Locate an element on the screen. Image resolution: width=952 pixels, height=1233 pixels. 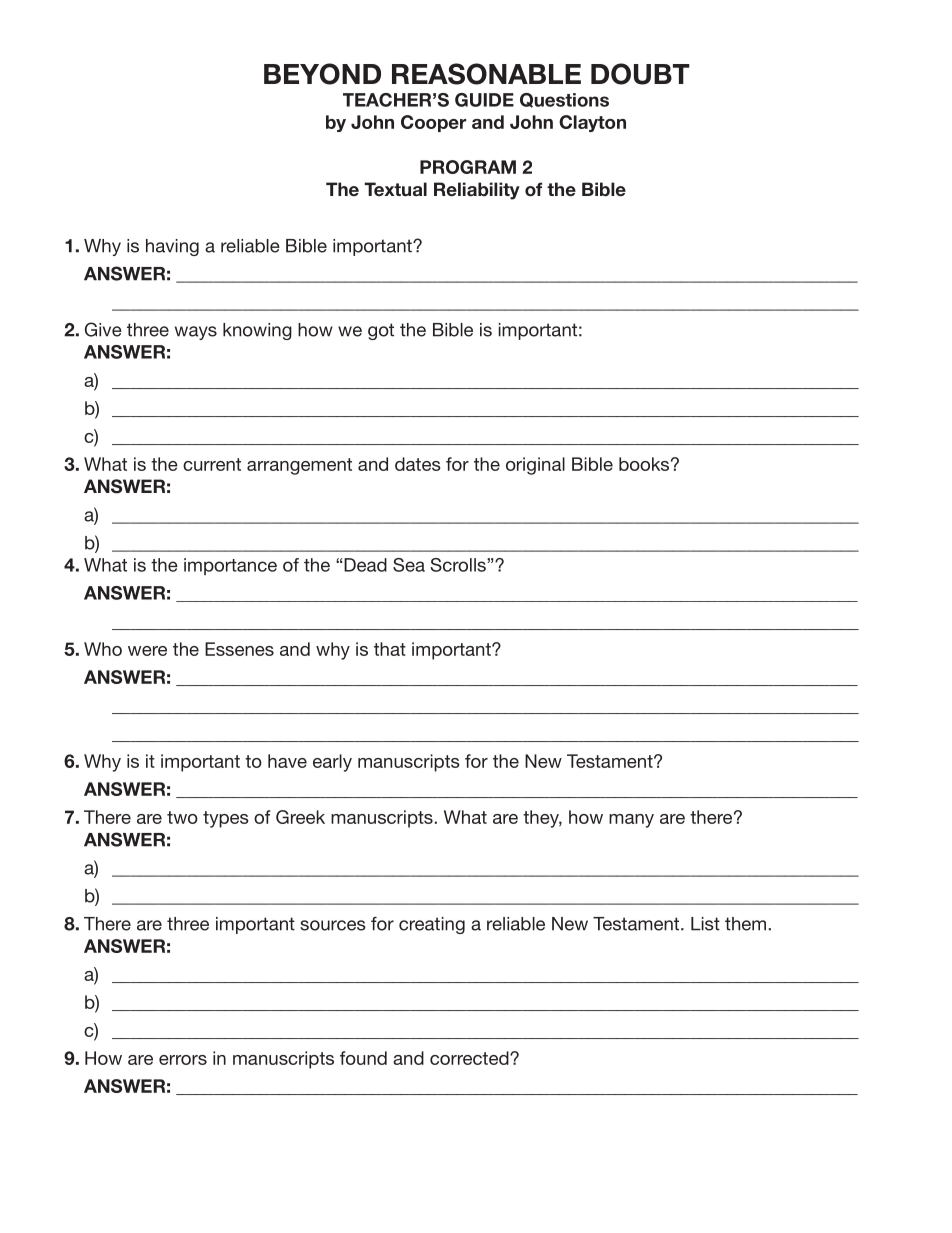
original is located at coordinates (535, 466).
